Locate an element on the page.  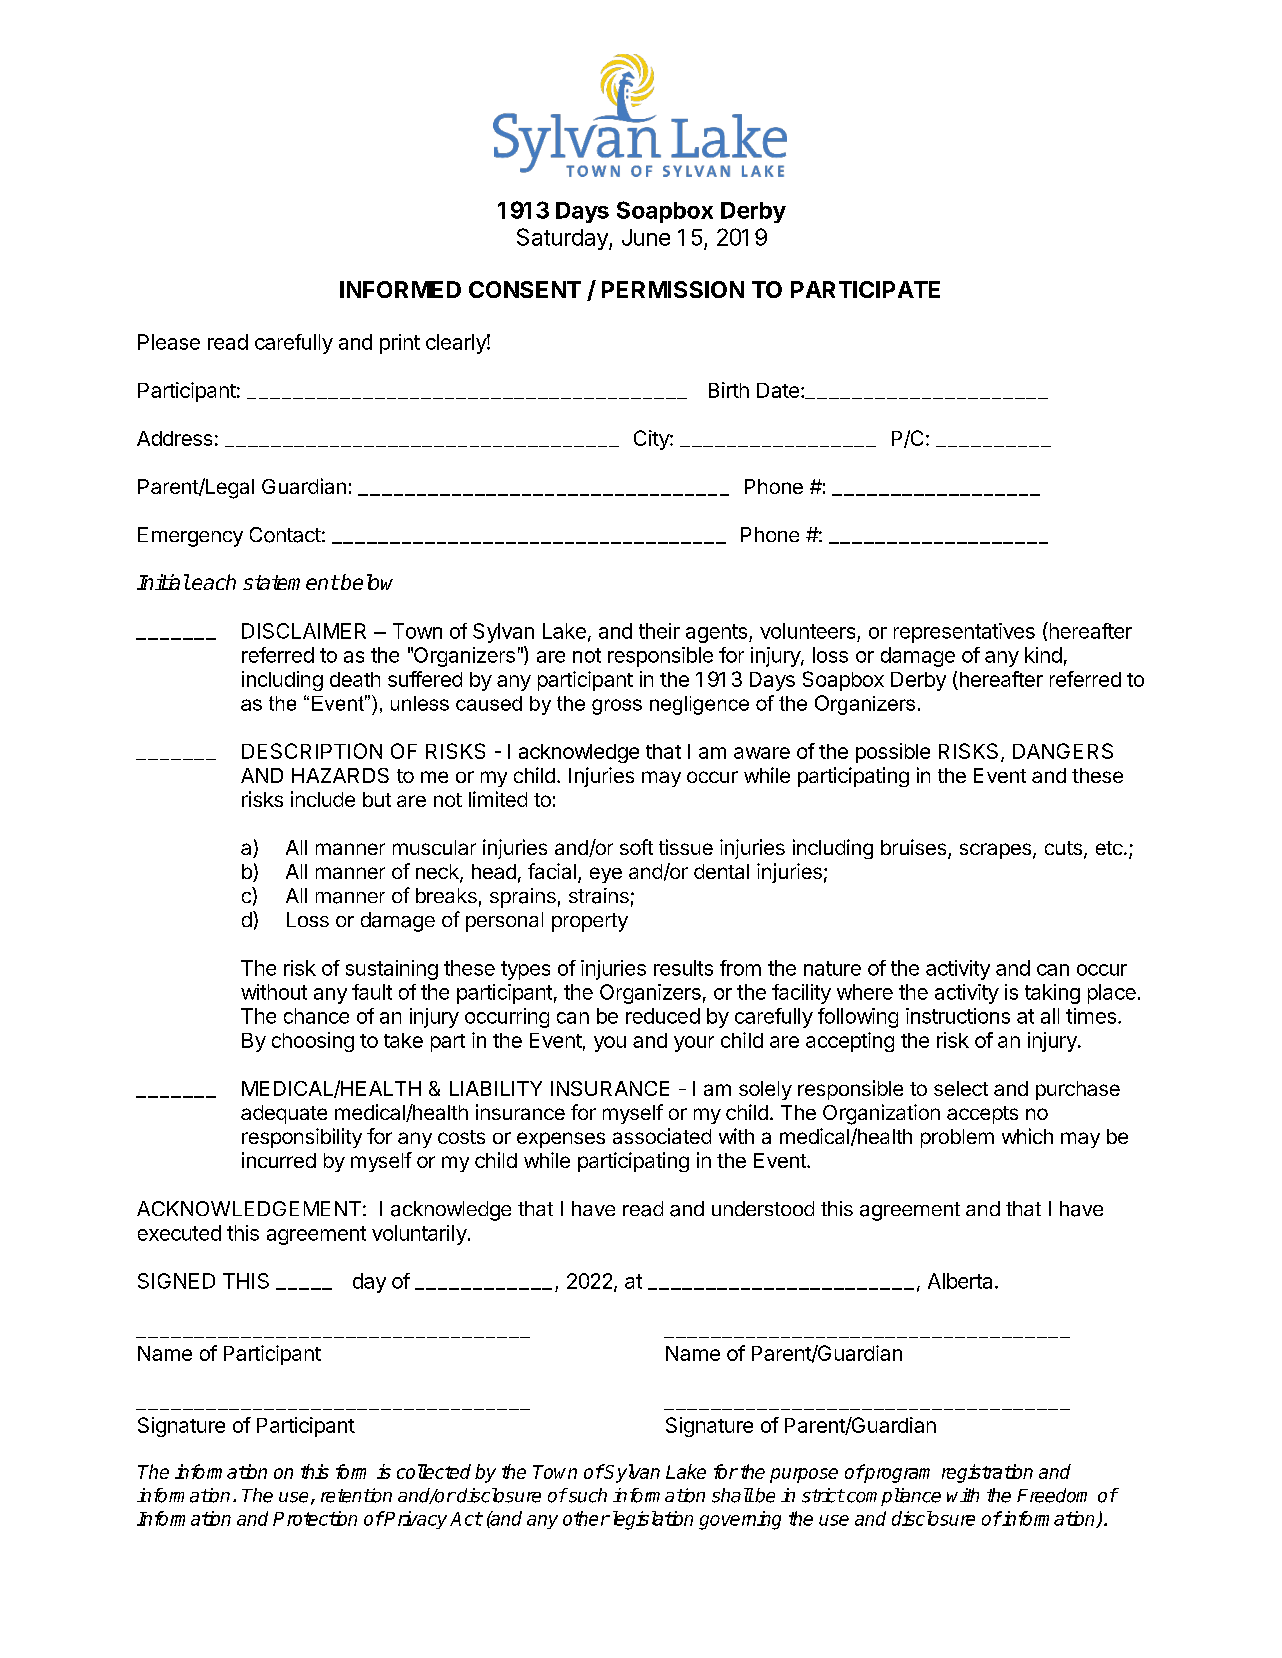
eye is located at coordinates (606, 875).
